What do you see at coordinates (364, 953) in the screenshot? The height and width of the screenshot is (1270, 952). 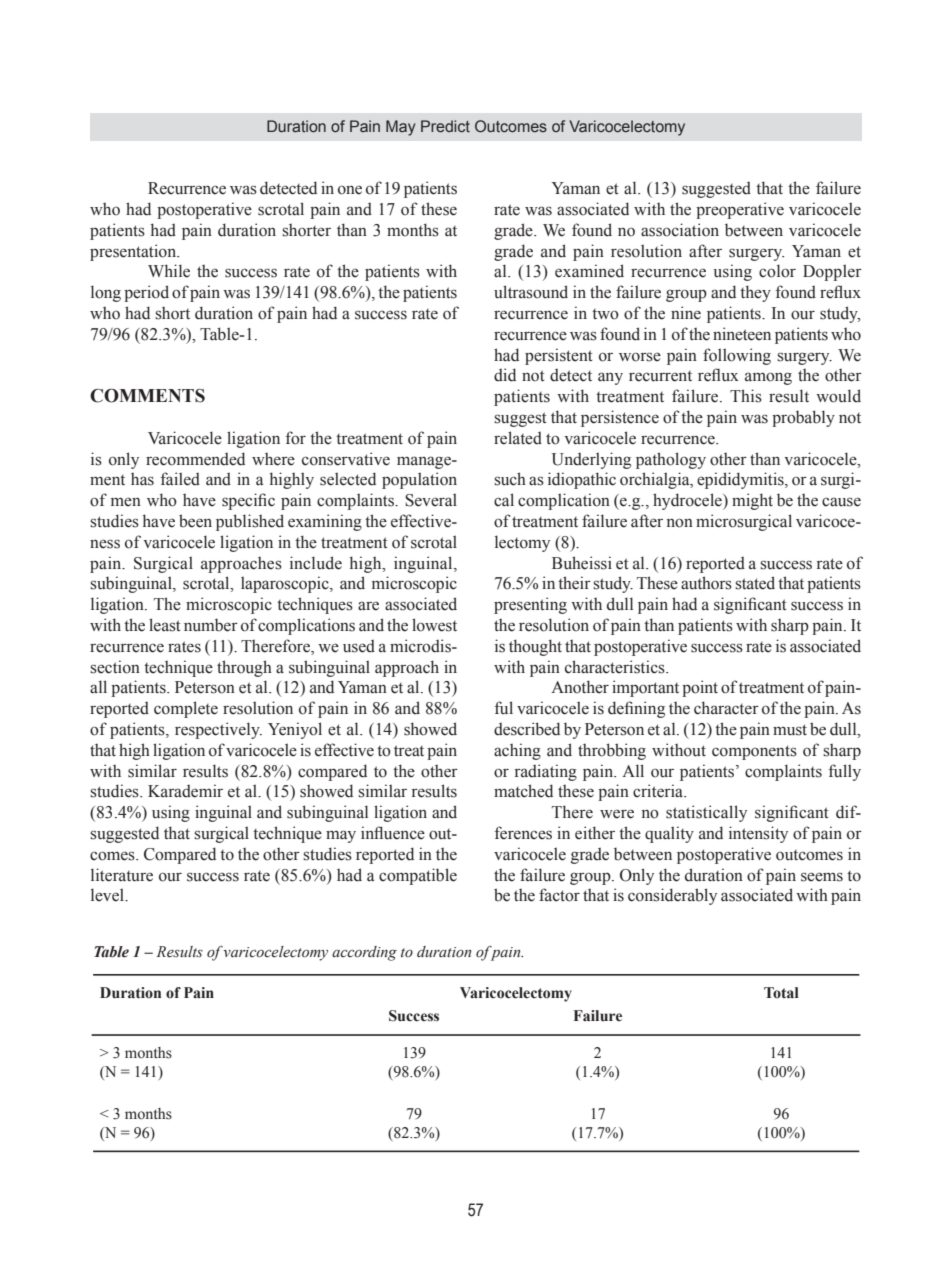 I see `according` at bounding box center [364, 953].
